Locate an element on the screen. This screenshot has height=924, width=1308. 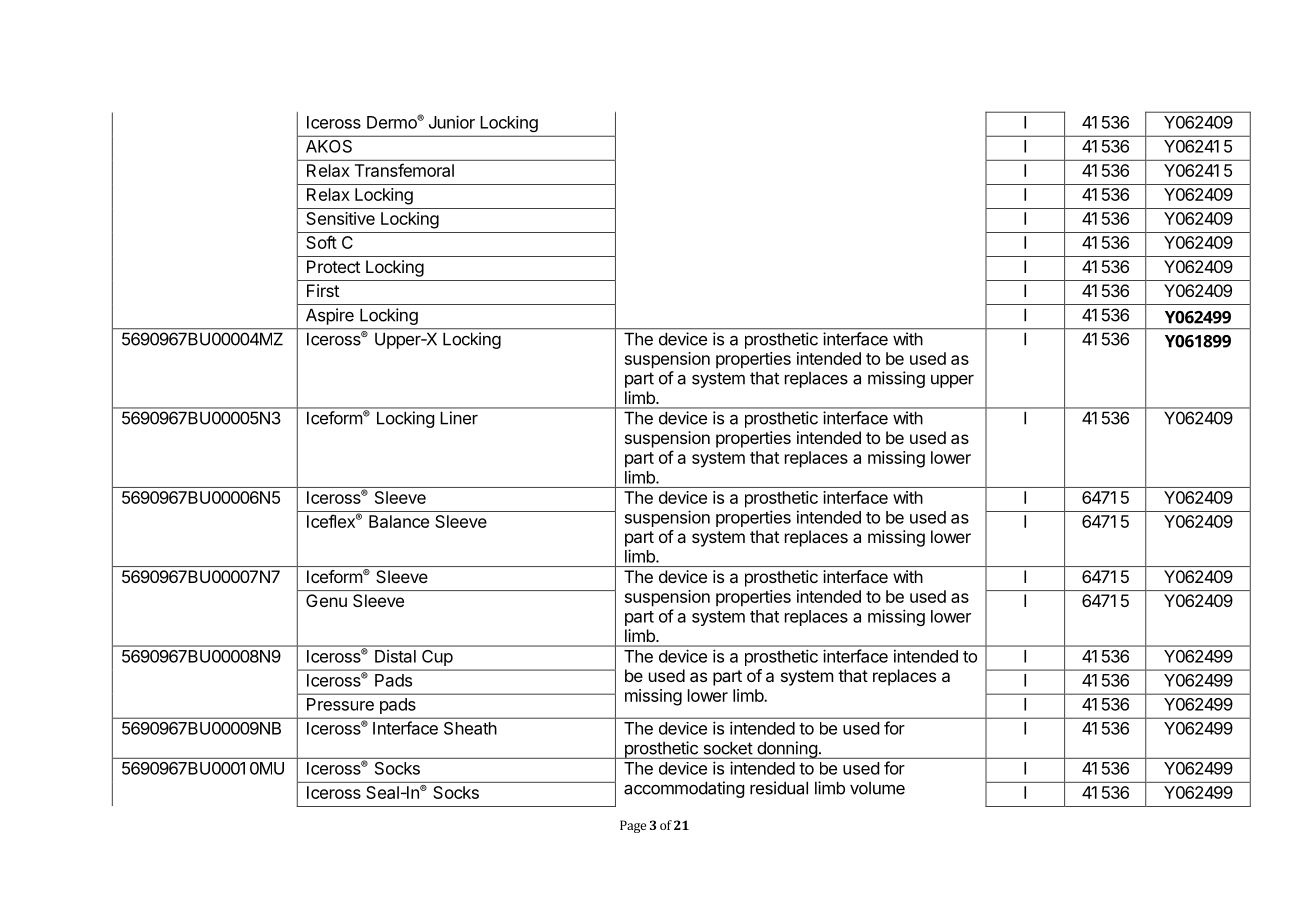
Sensitive is located at coordinates (340, 218).
